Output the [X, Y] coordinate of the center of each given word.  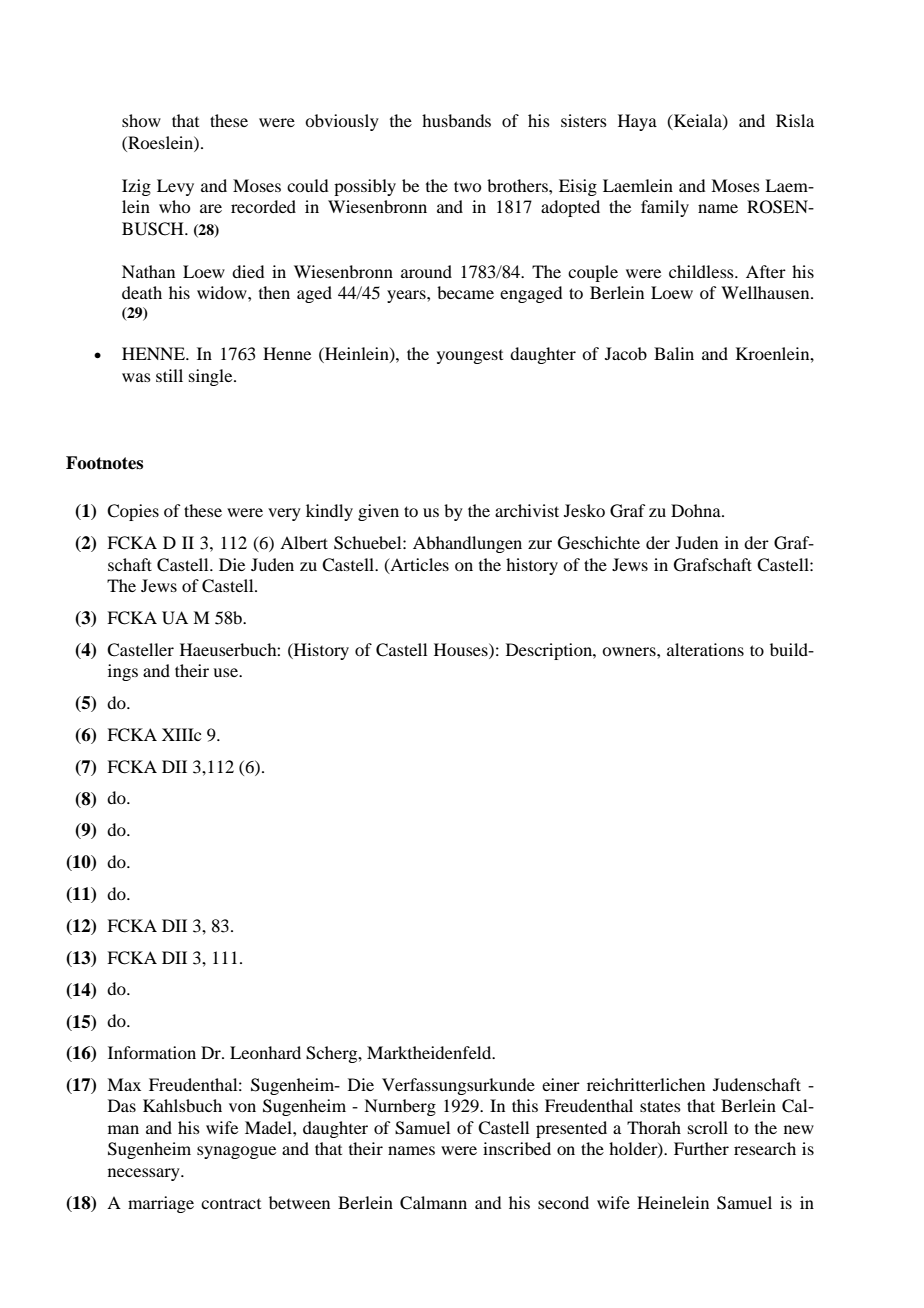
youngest [470, 357]
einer [561, 1084]
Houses [462, 649]
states [660, 1106]
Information [152, 1052]
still [169, 375]
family [665, 208]
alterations [705, 649]
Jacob [626, 353]
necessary [145, 1174]
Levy [175, 187]
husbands [456, 120]
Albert [304, 542]
